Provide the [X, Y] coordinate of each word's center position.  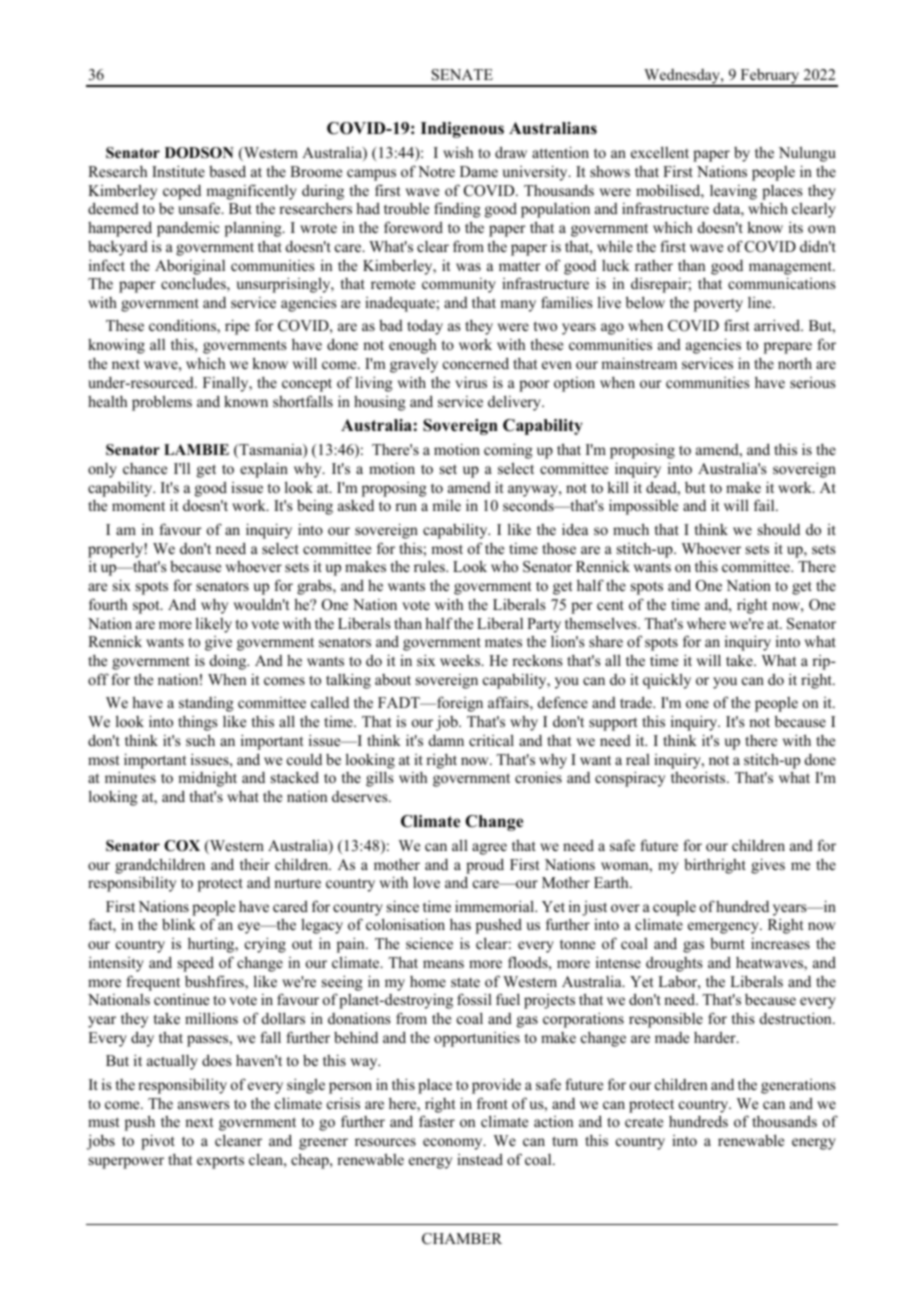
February [770, 77]
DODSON [199, 153]
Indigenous [462, 130]
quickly [667, 681]
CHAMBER [462, 1239]
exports [220, 1162]
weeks [461, 660]
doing [229, 662]
